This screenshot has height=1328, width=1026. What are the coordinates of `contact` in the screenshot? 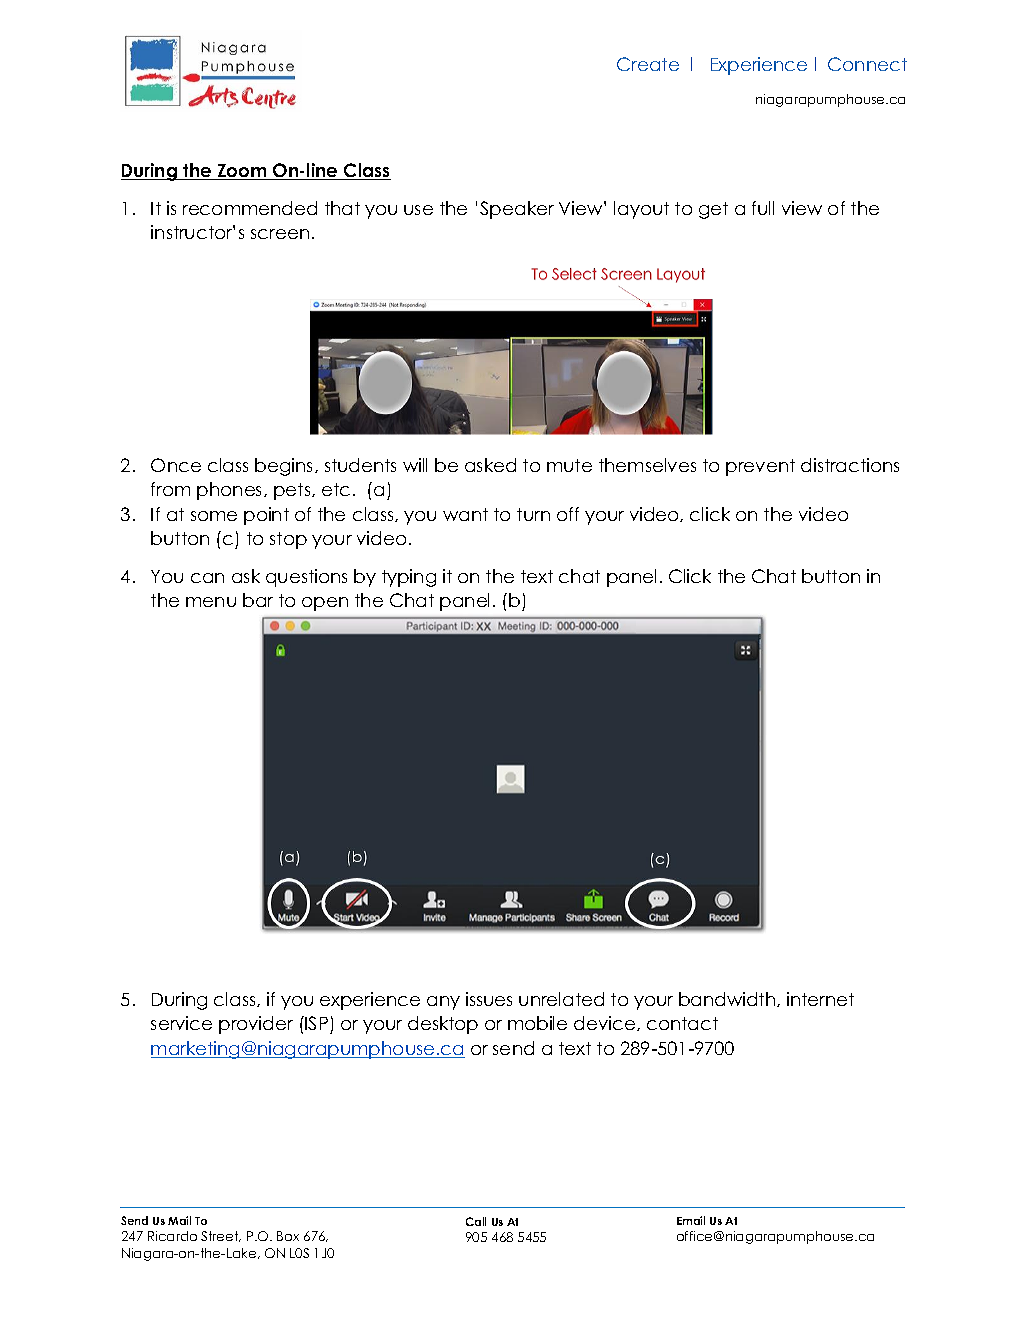 It's located at (682, 1023).
